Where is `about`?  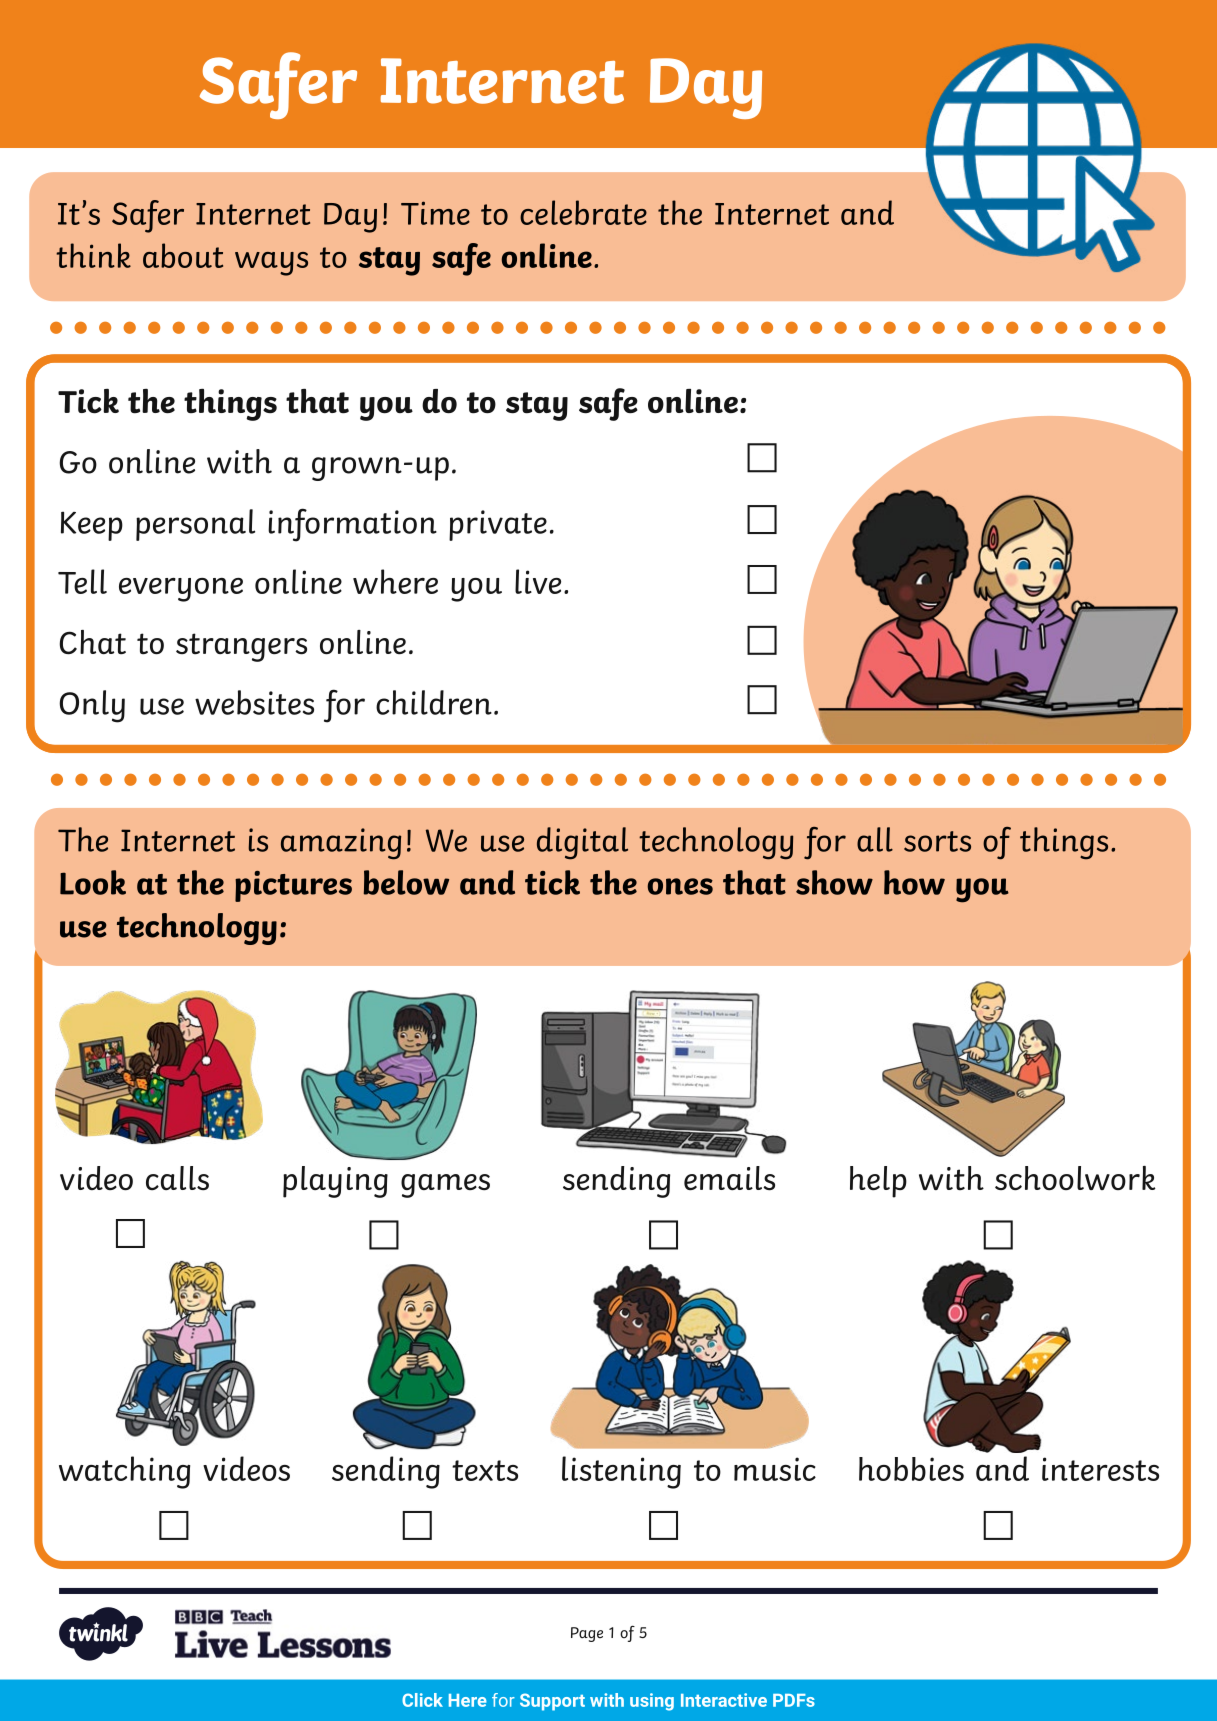
about is located at coordinates (183, 255).
